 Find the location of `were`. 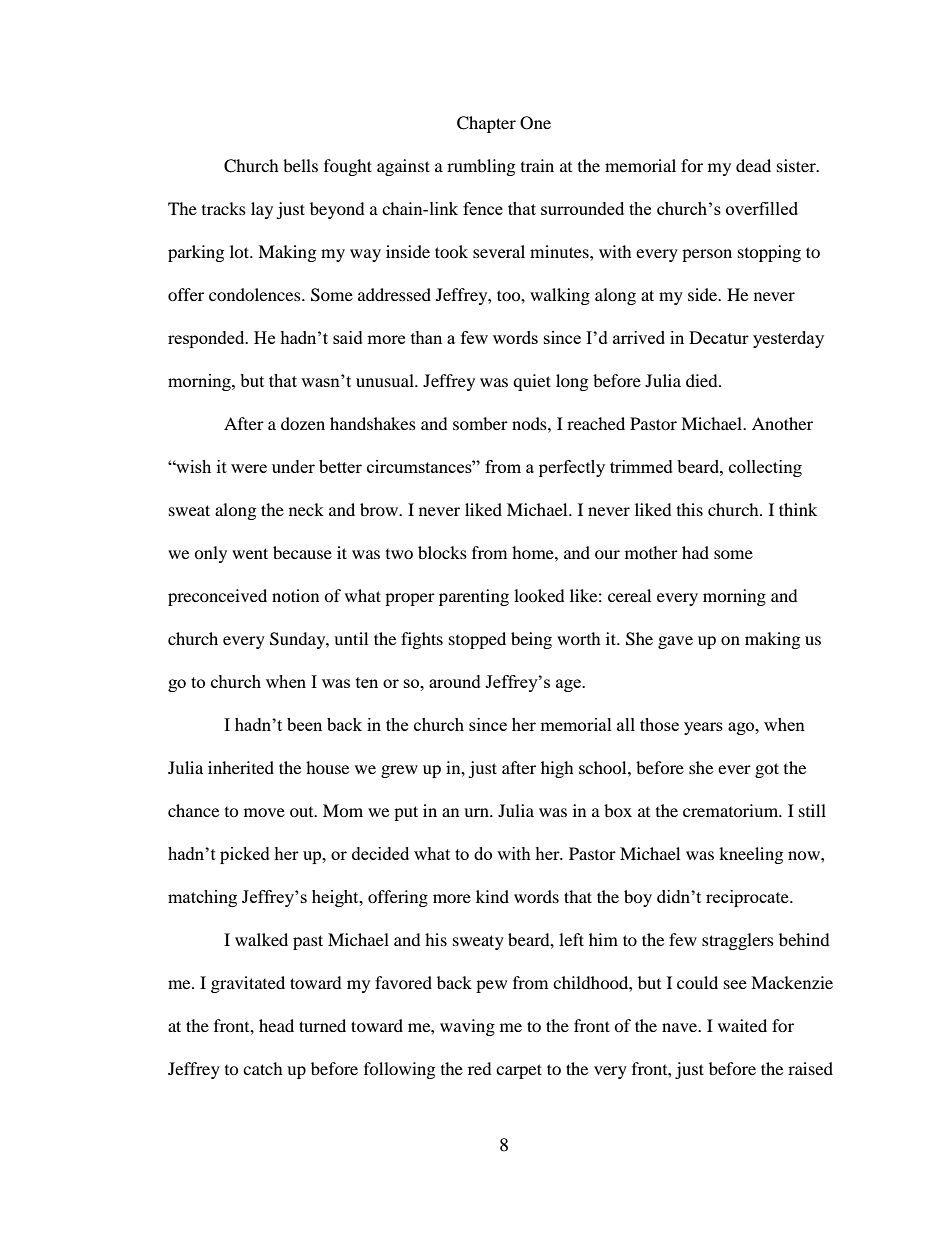

were is located at coordinates (249, 468).
